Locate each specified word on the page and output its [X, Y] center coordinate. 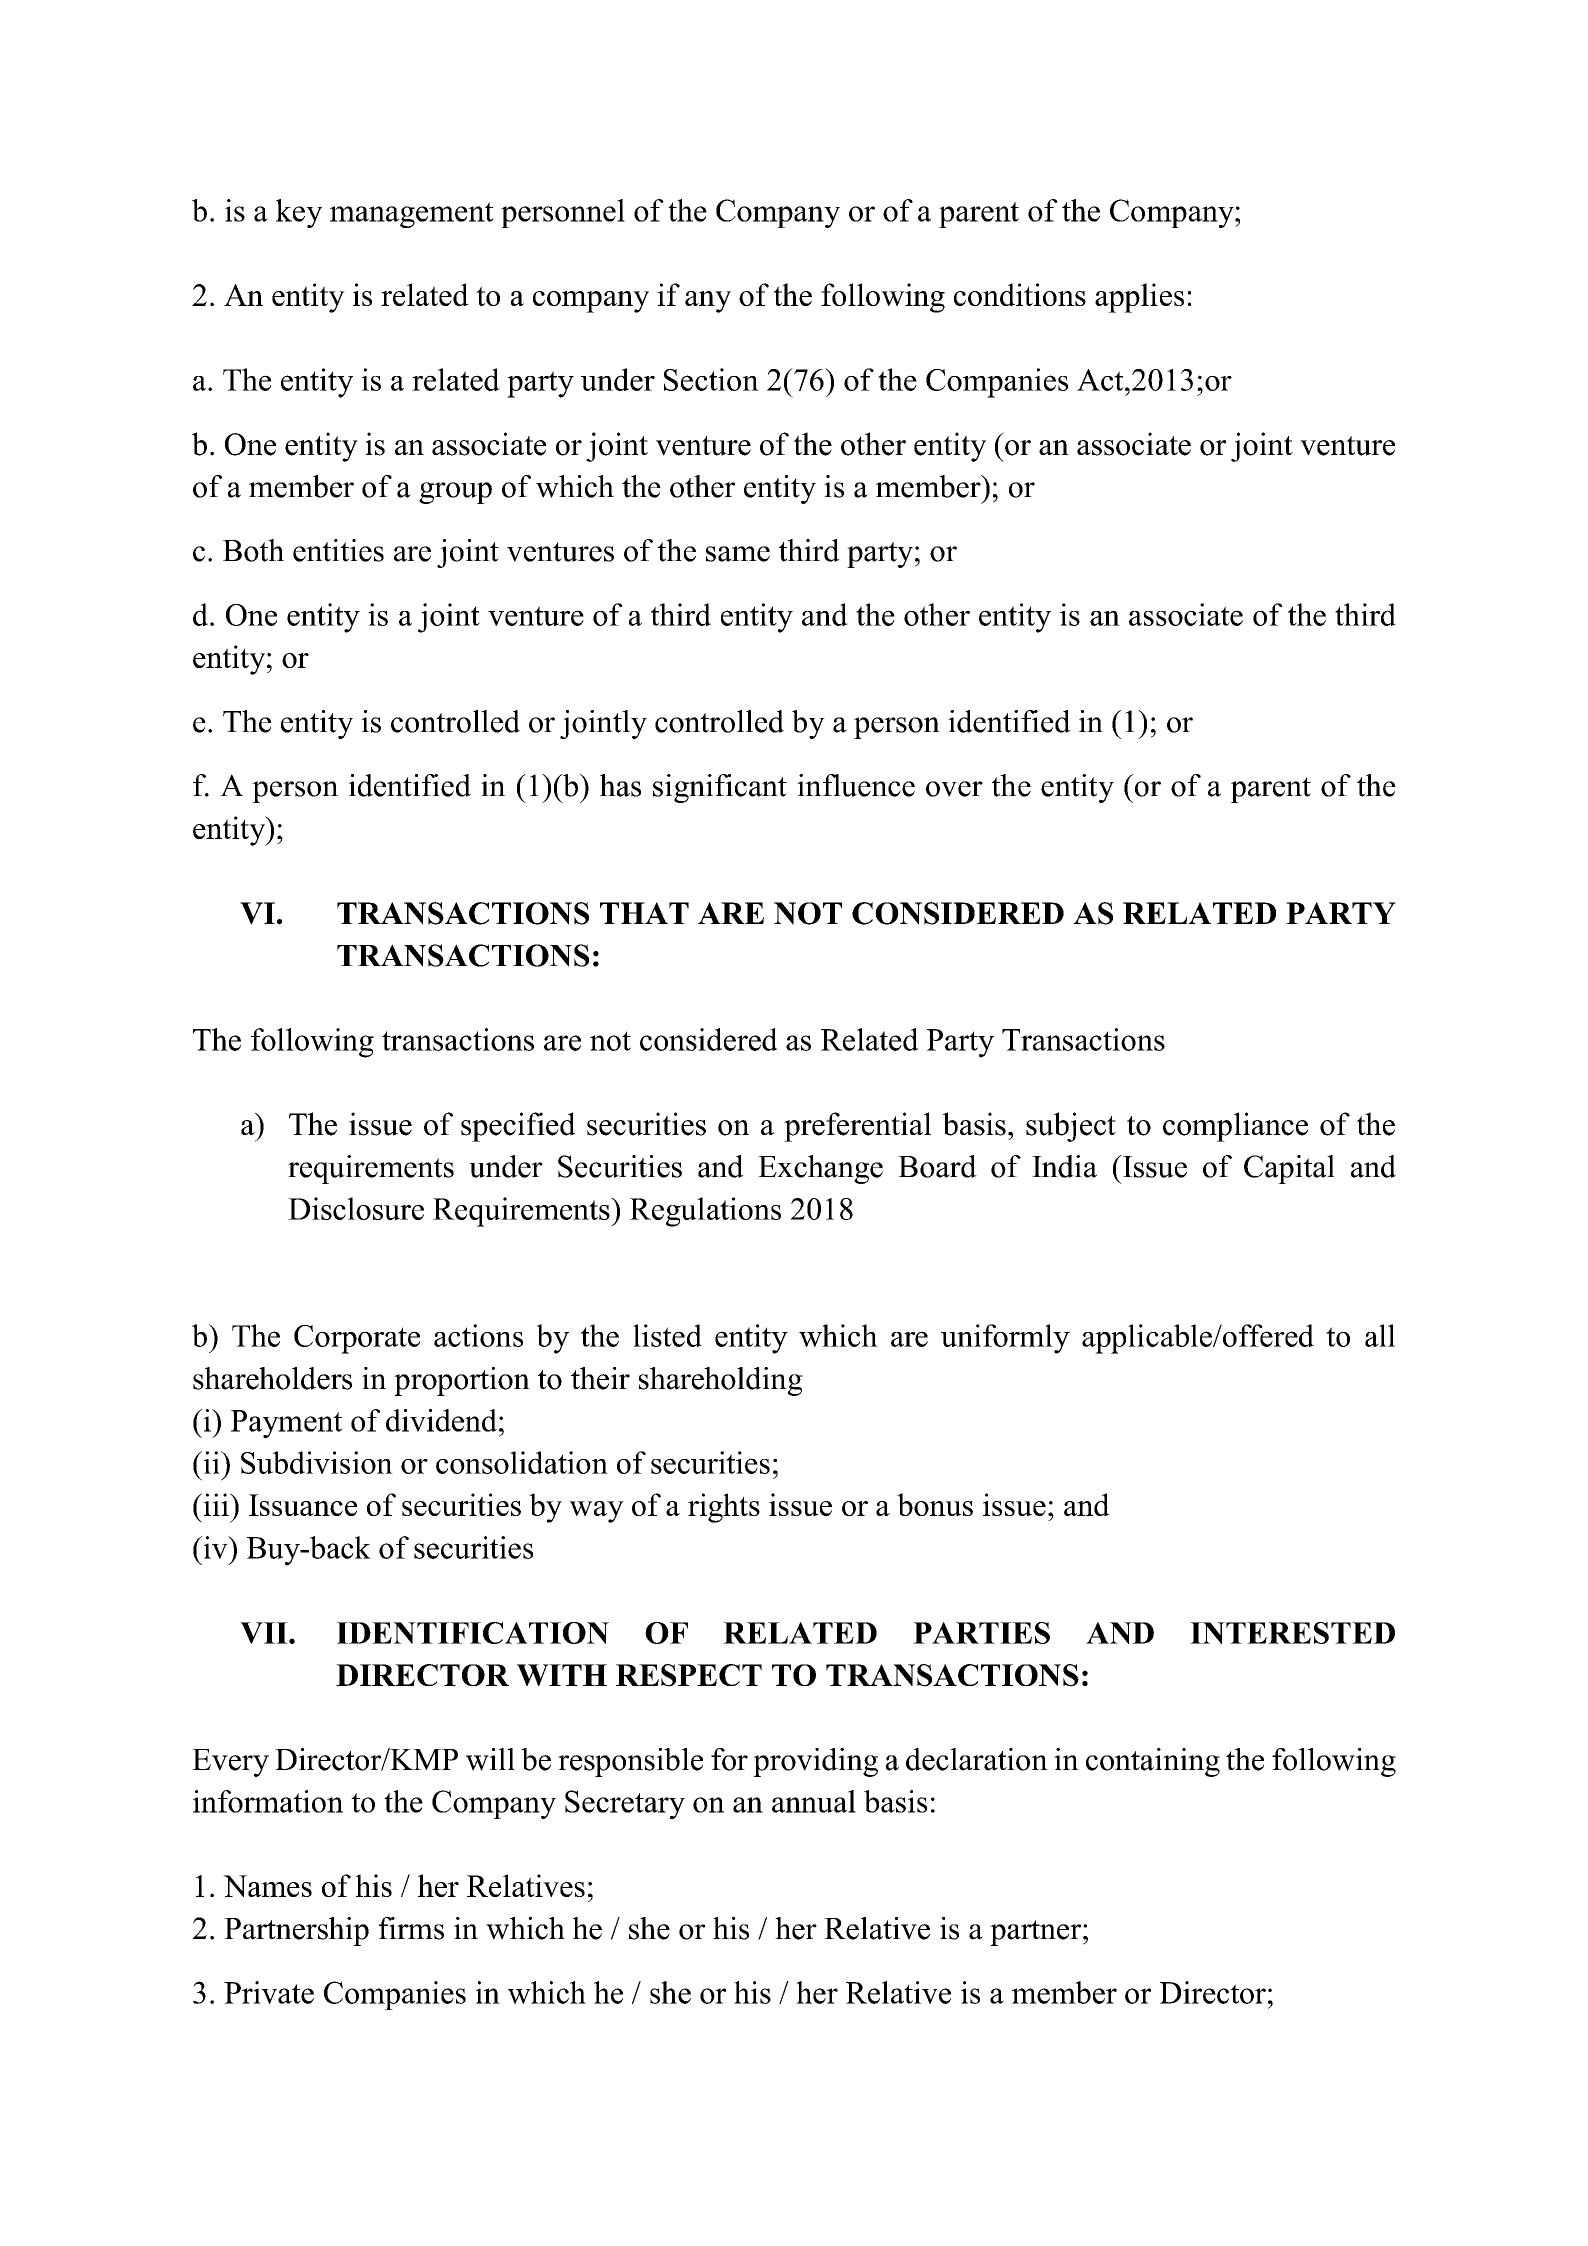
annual [814, 1801]
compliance [1235, 1127]
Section [711, 379]
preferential [857, 1127]
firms [411, 1928]
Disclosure [356, 1208]
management [412, 215]
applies [1139, 298]
